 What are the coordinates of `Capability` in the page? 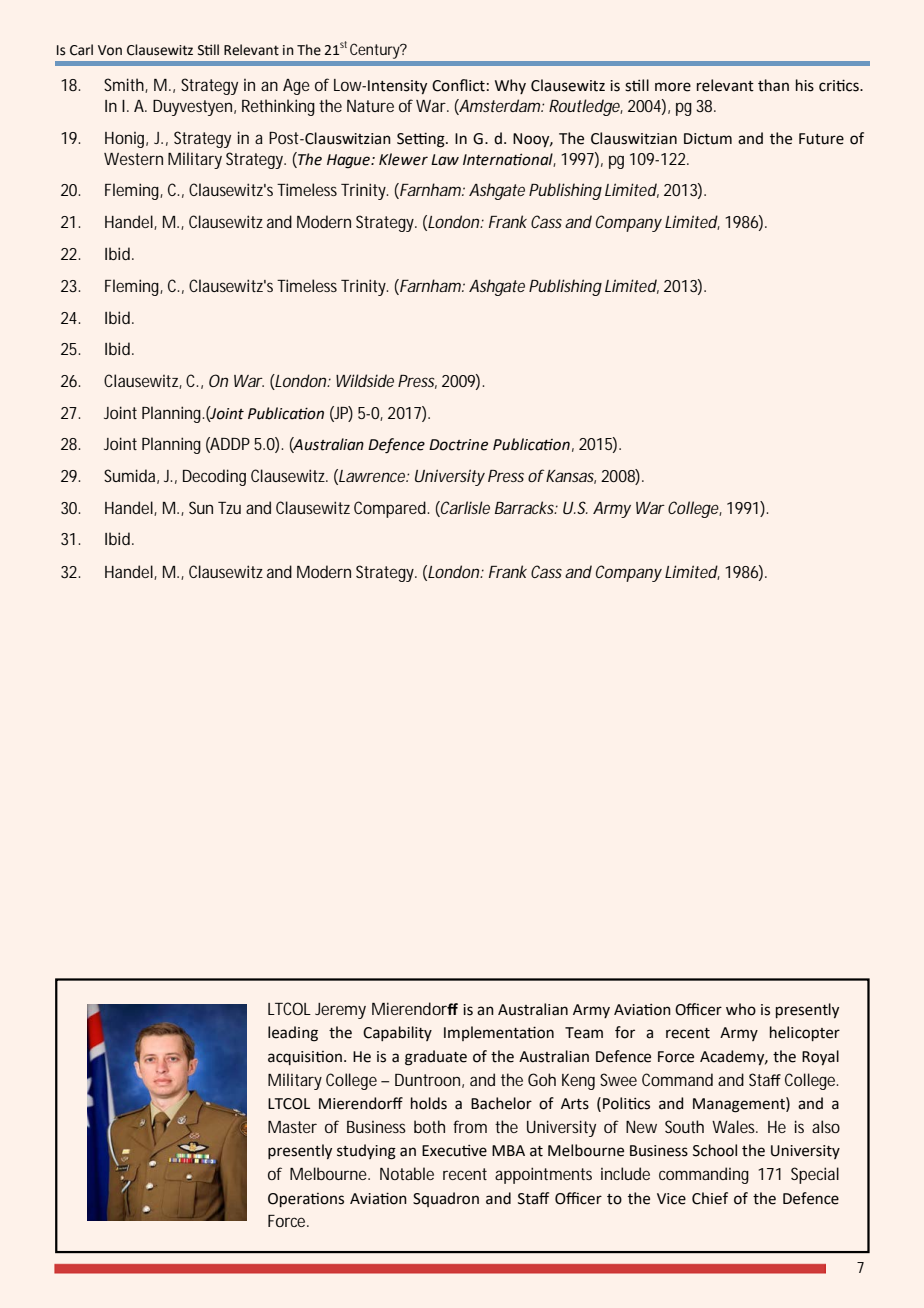 It's located at (397, 1033).
